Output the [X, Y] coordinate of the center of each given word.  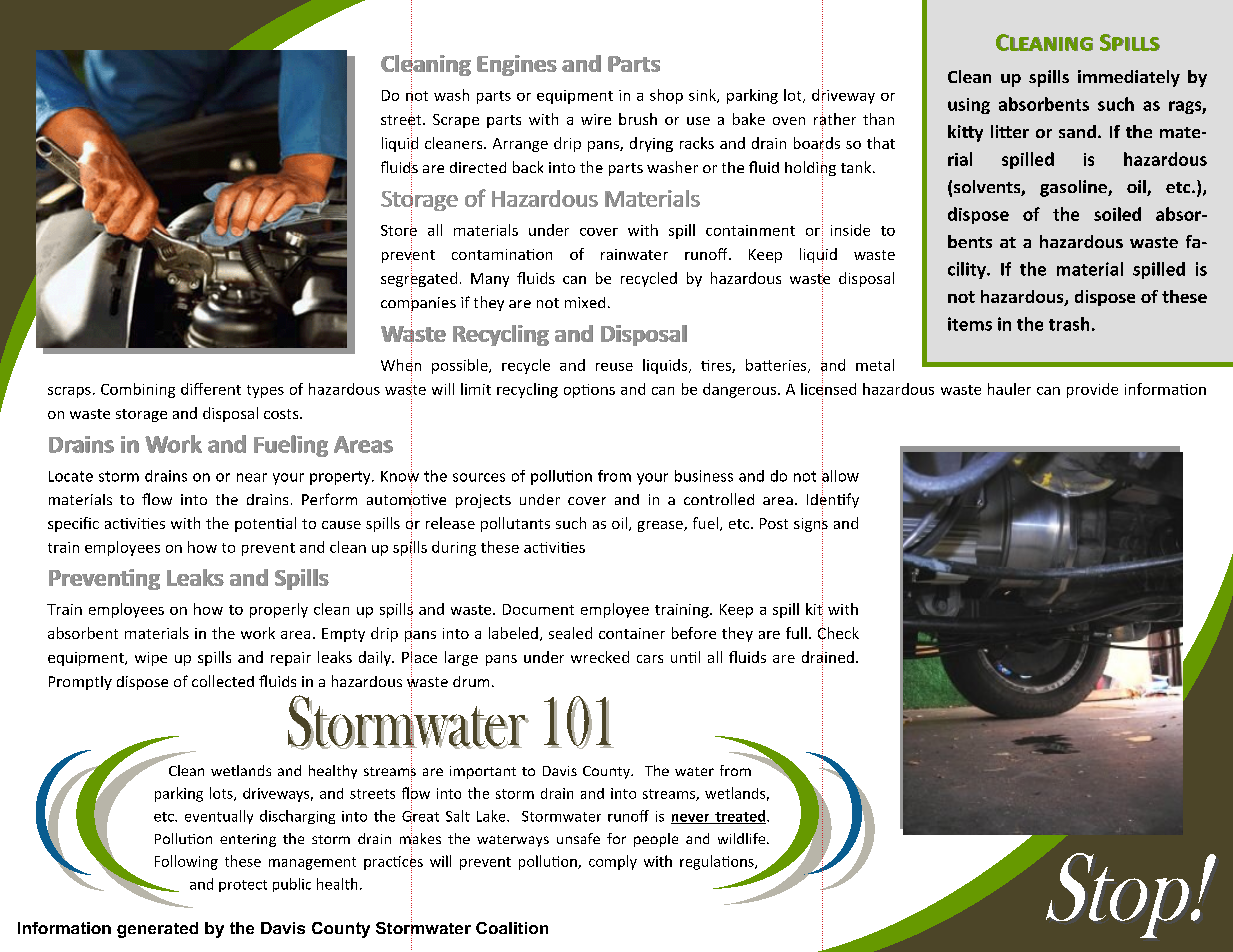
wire [596, 119]
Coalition [512, 928]
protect [243, 886]
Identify [833, 500]
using [969, 106]
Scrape [456, 121]
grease [661, 526]
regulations [718, 862]
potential [265, 524]
